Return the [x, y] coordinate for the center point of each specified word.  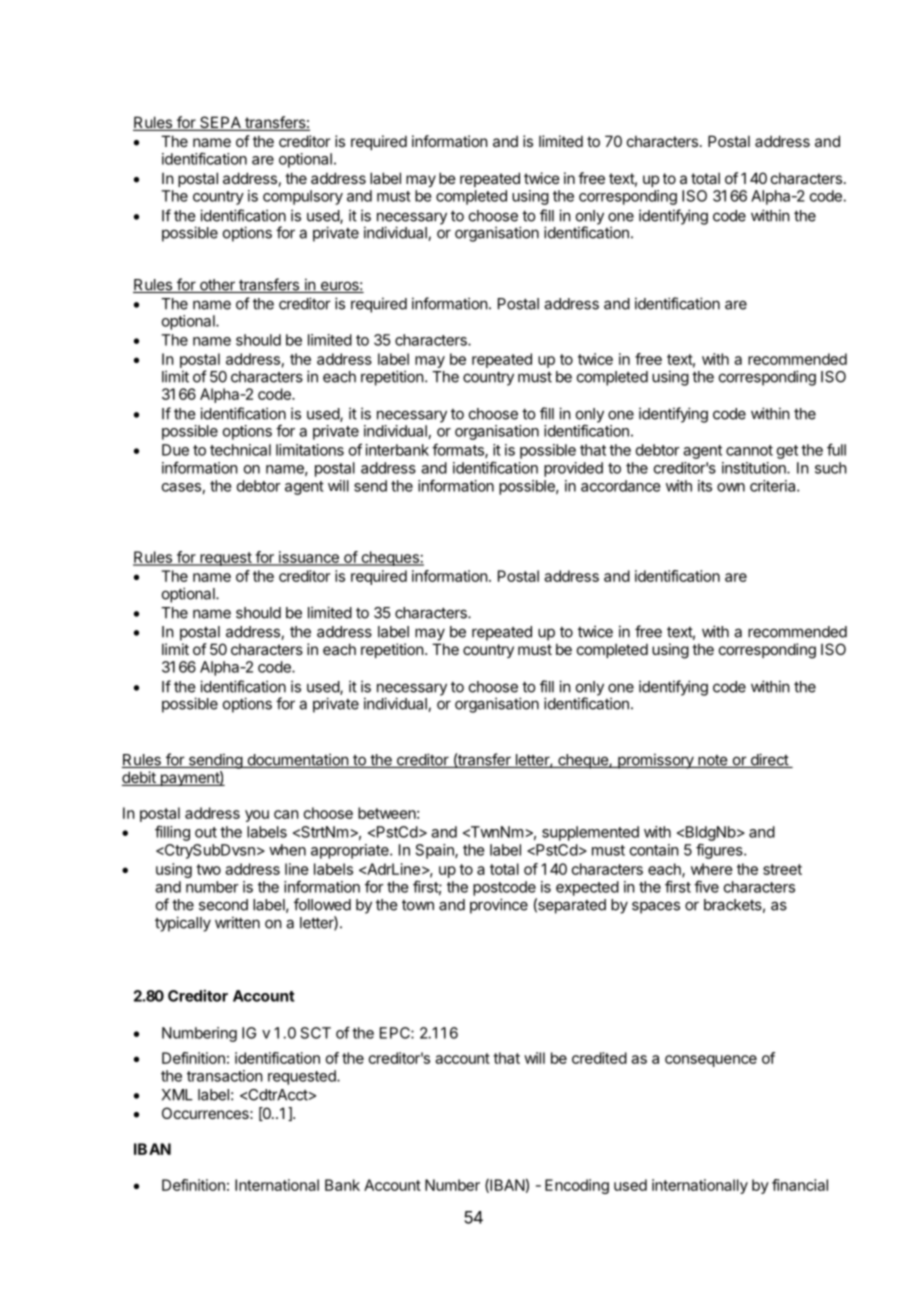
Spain [436, 851]
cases [181, 487]
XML [177, 1095]
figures [720, 851]
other [217, 286]
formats [459, 450]
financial [800, 1185]
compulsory [303, 197]
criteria [774, 486]
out [206, 832]
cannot [749, 450]
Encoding [577, 1186]
